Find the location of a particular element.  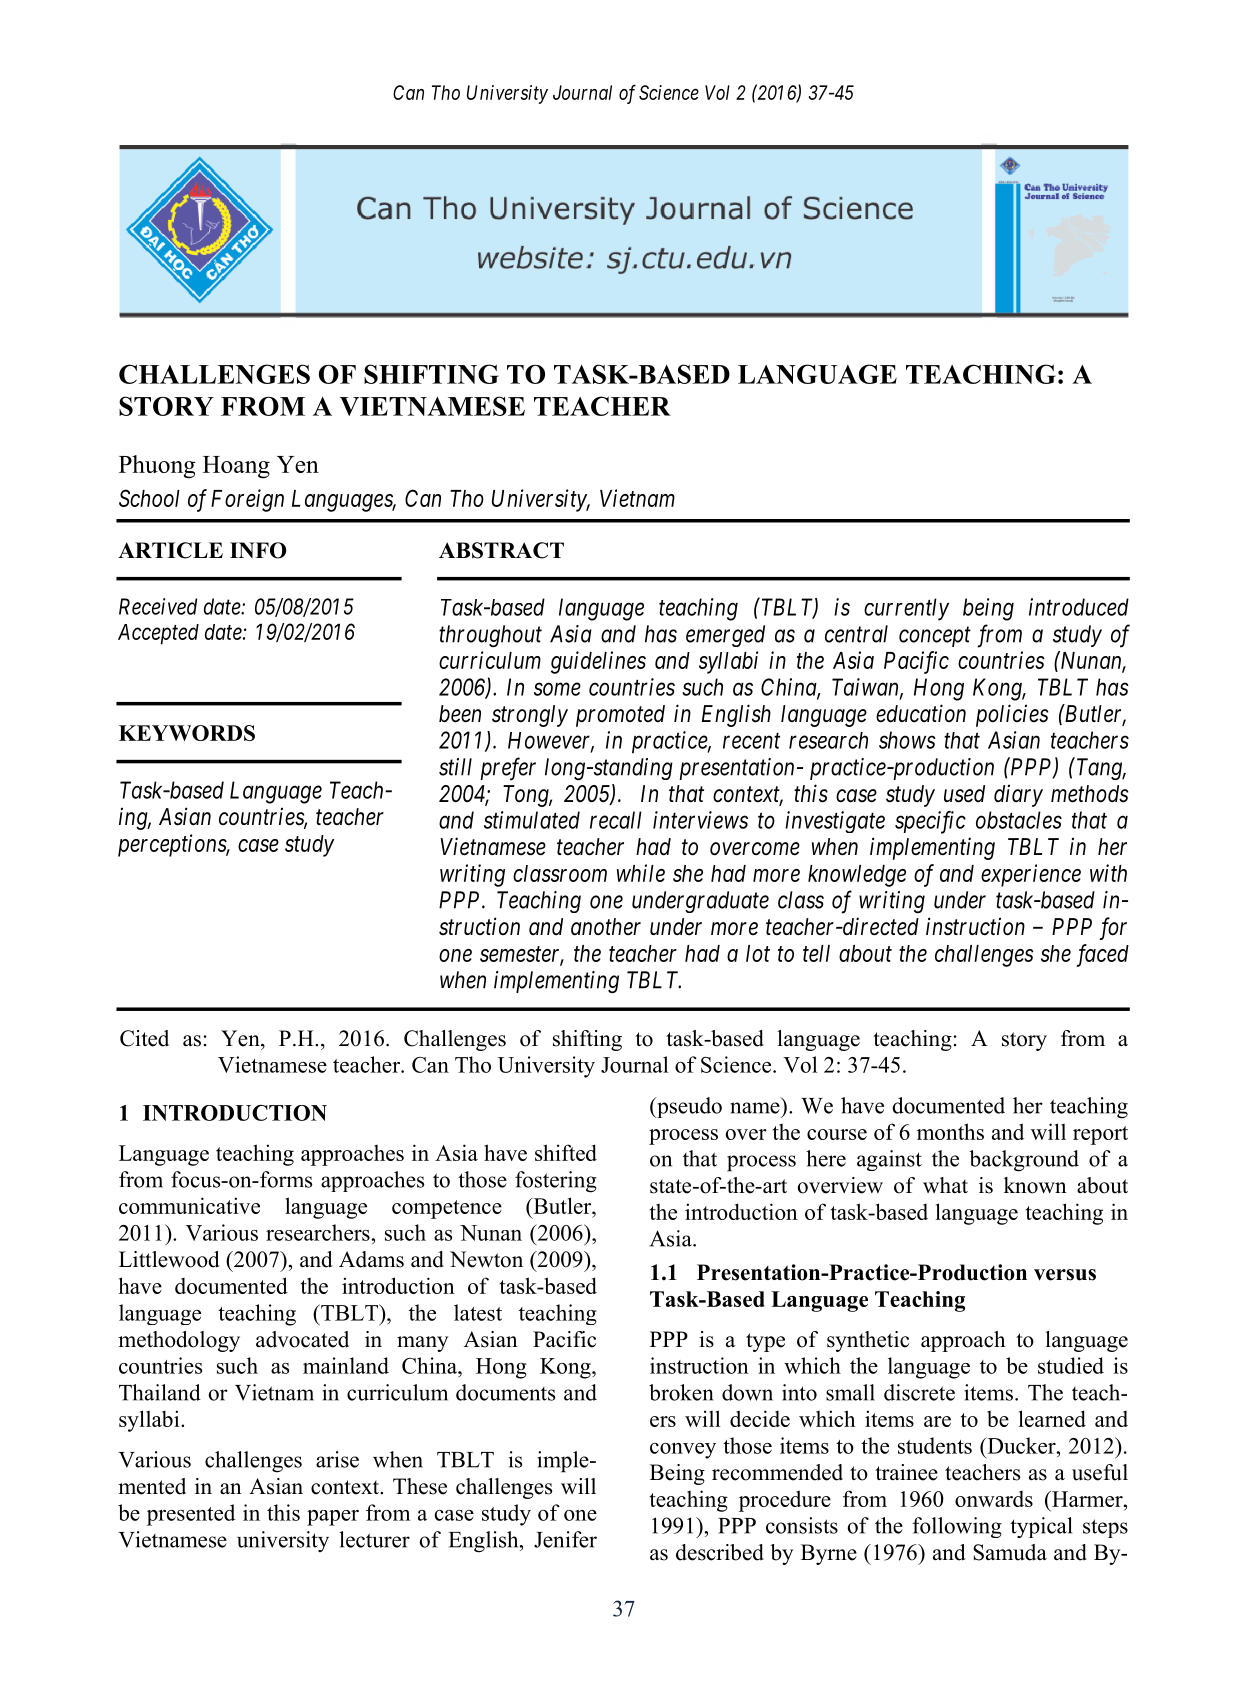

presented is located at coordinates (191, 1515).
